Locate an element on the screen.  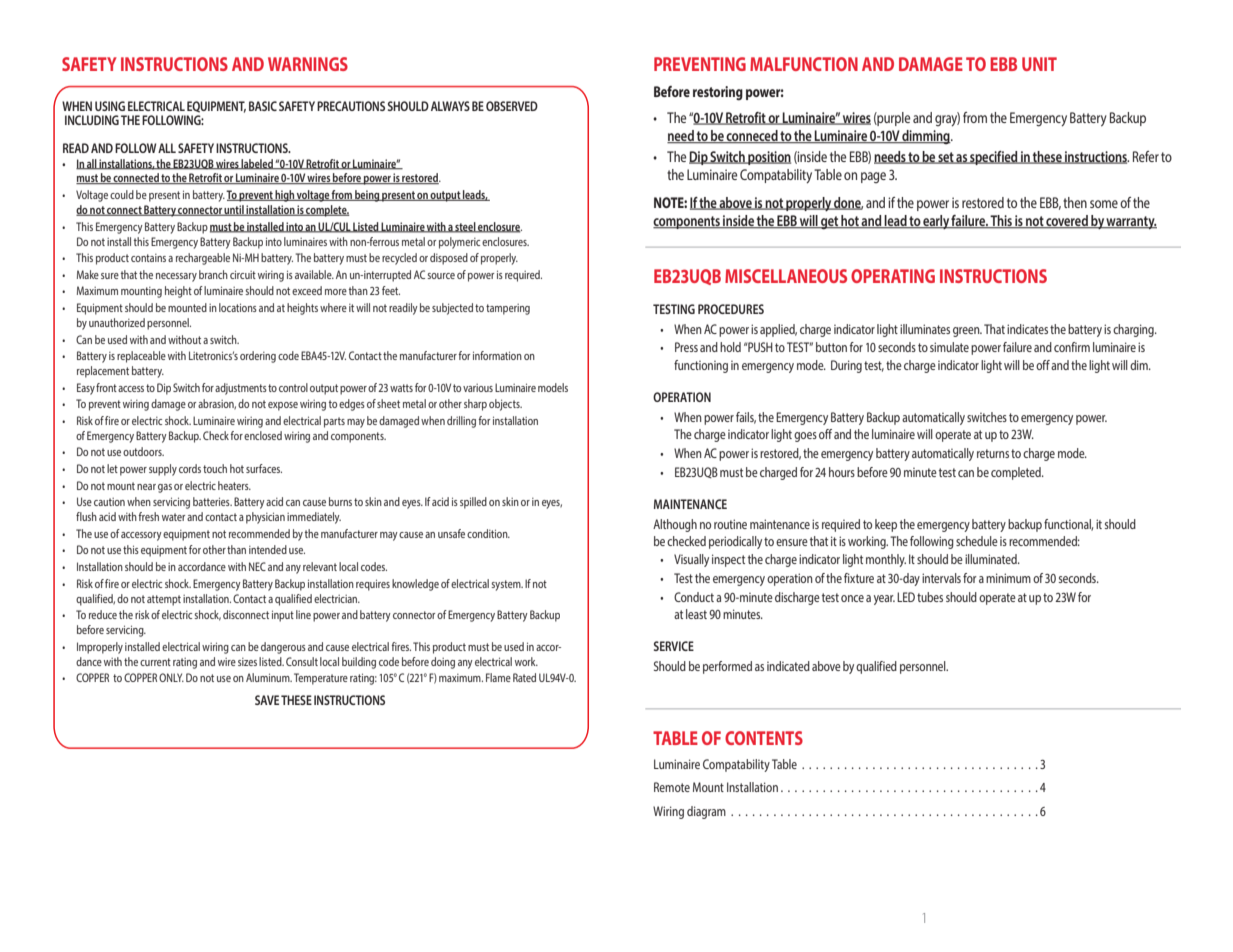
returns is located at coordinates (993, 453).
